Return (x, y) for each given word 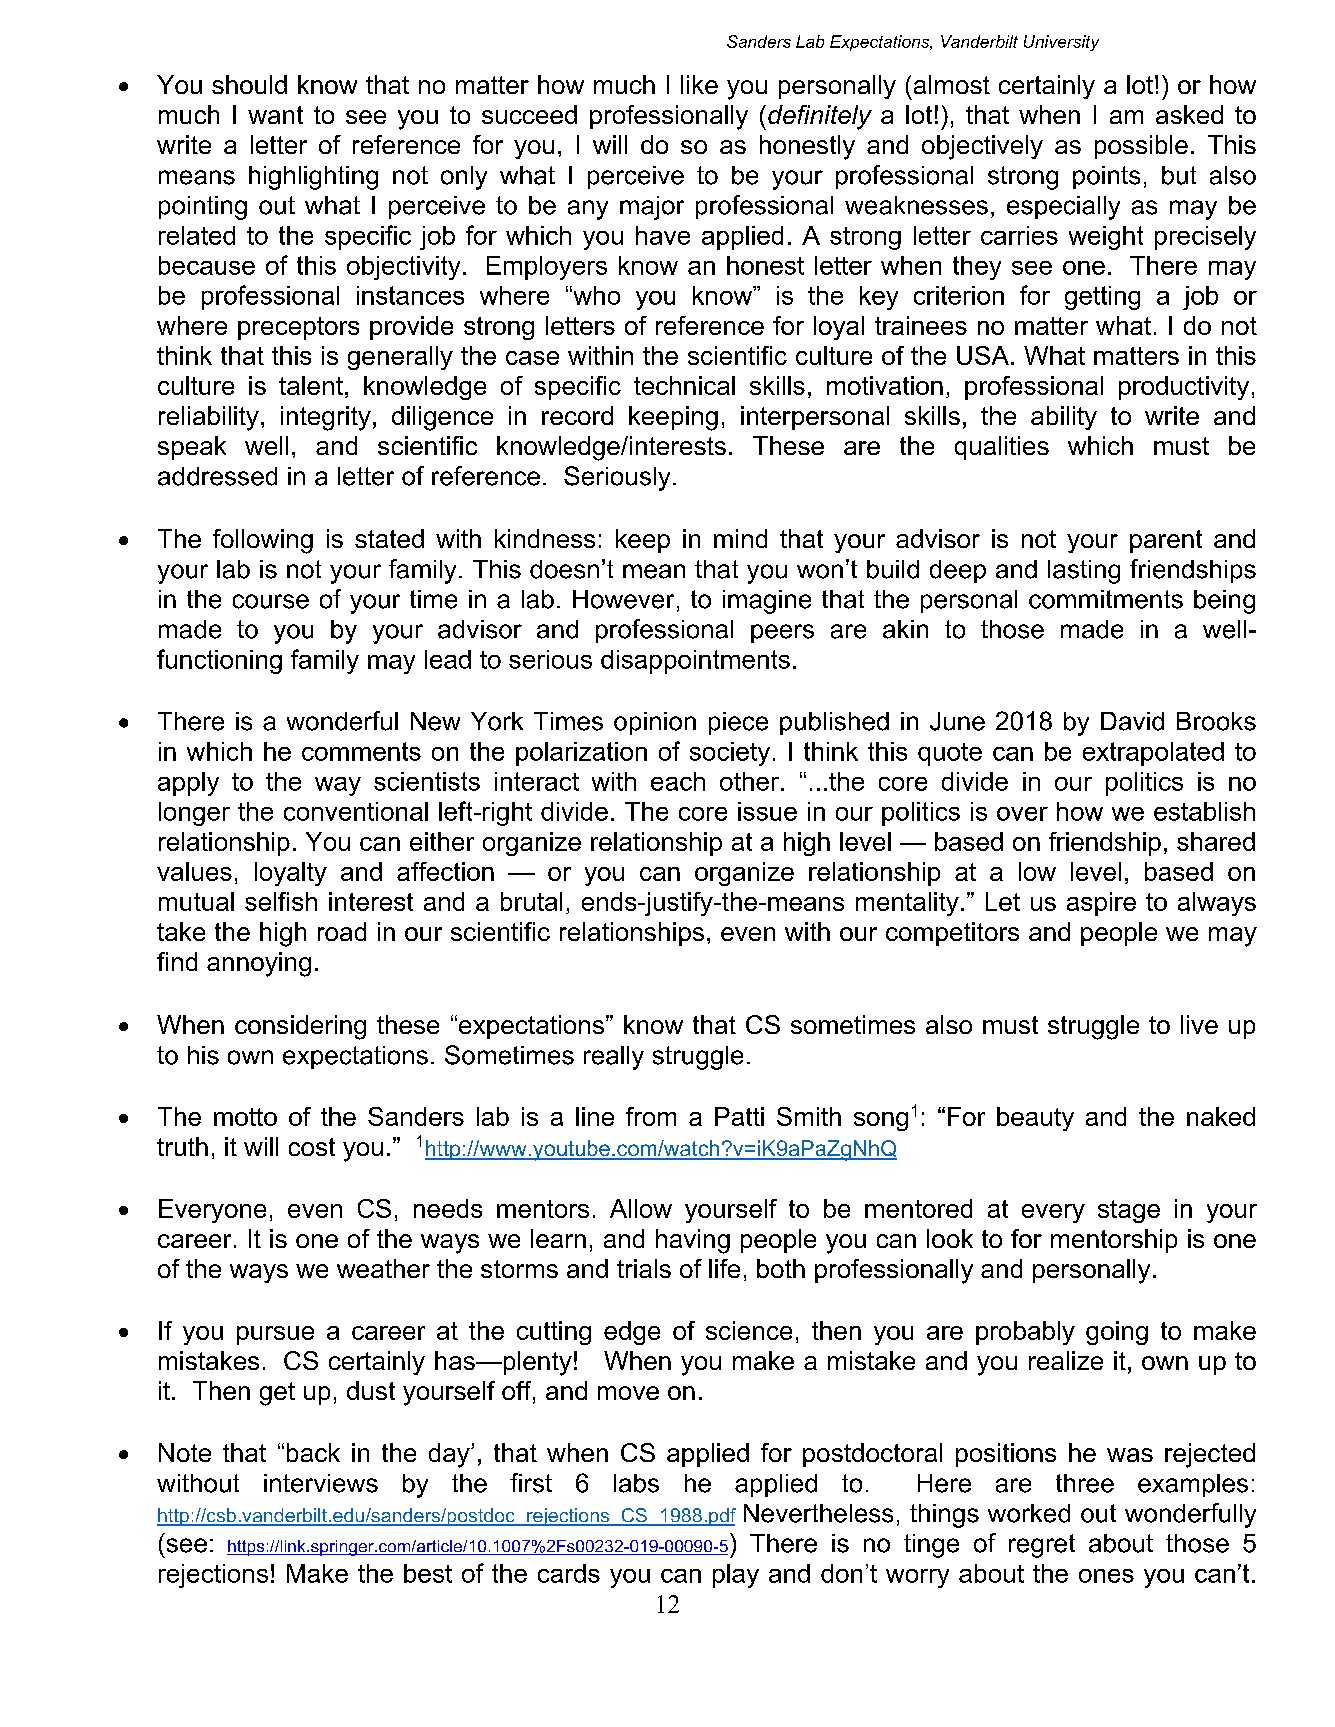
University (1061, 43)
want (275, 115)
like (699, 84)
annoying (259, 964)
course (271, 601)
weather (383, 1268)
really (614, 1058)
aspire (1101, 904)
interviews (321, 1483)
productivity (1184, 388)
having (693, 1241)
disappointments (695, 662)
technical (684, 385)
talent (311, 385)
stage (1129, 1211)
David (1132, 721)
